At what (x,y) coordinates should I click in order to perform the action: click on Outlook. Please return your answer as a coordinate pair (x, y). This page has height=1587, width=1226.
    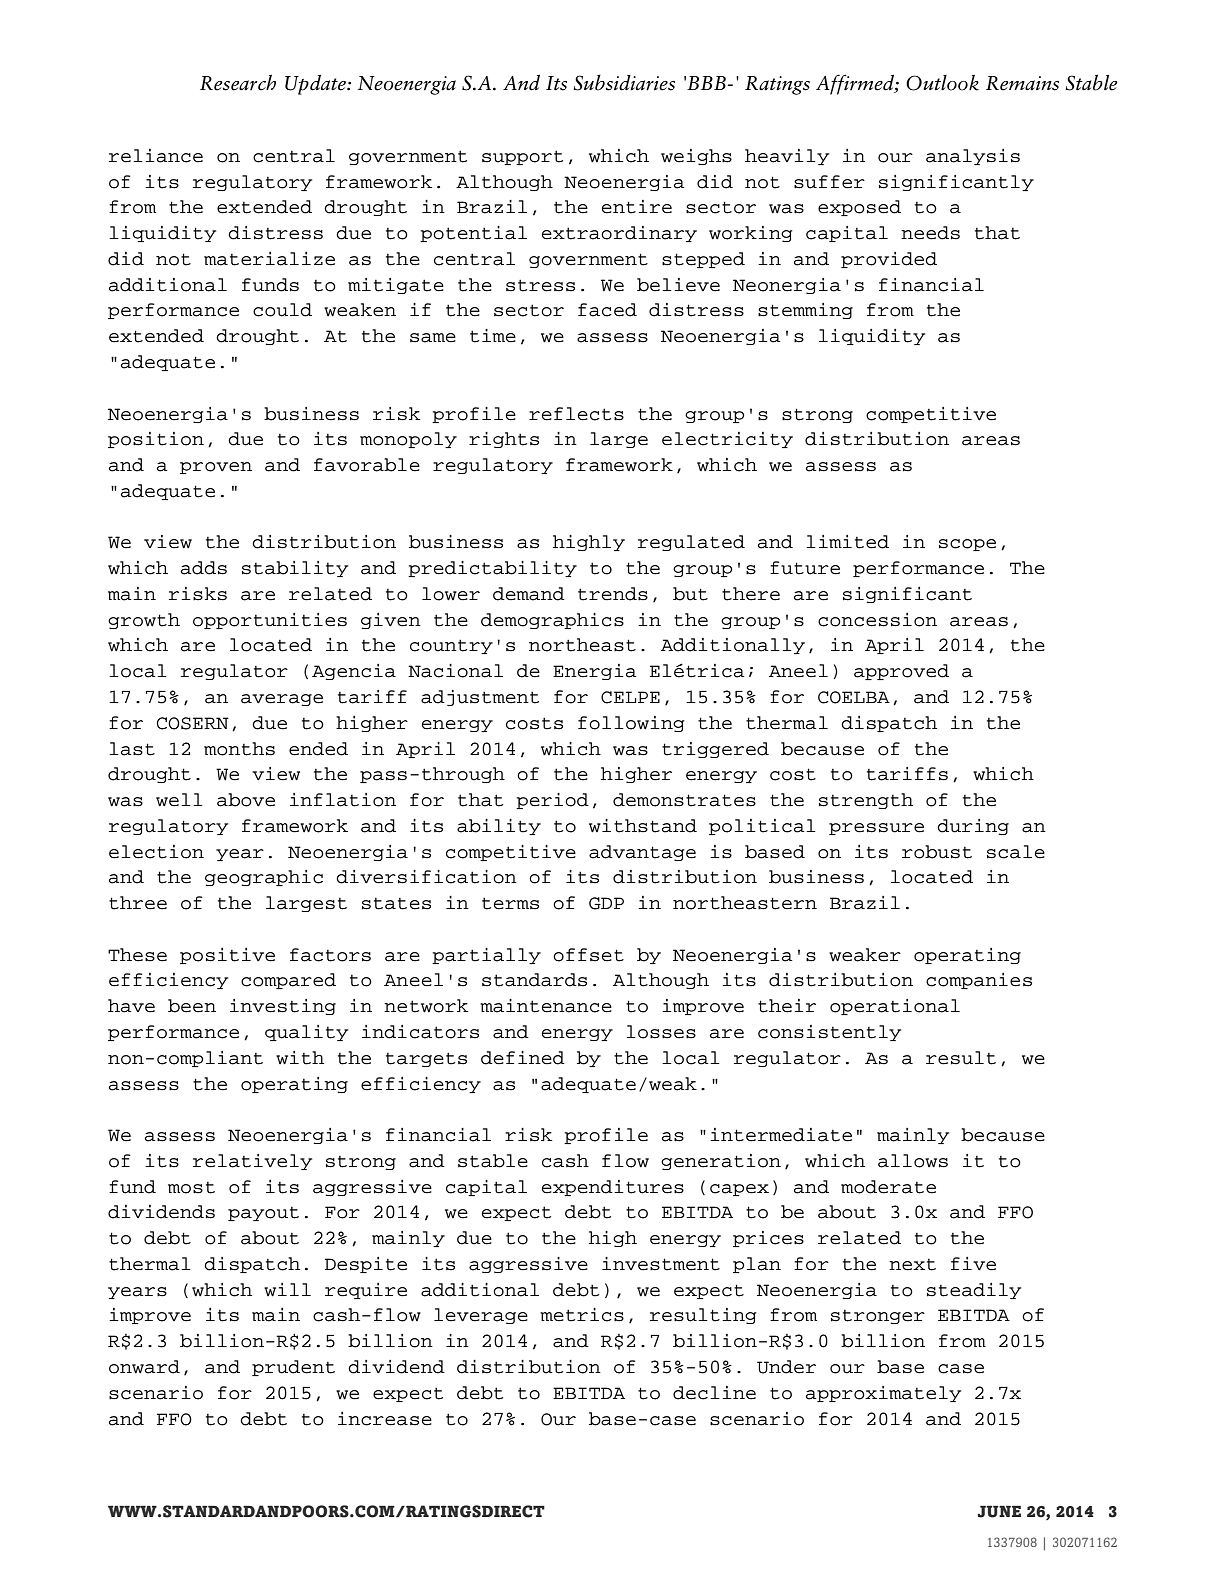
    Looking at the image, I should click on (942, 83).
